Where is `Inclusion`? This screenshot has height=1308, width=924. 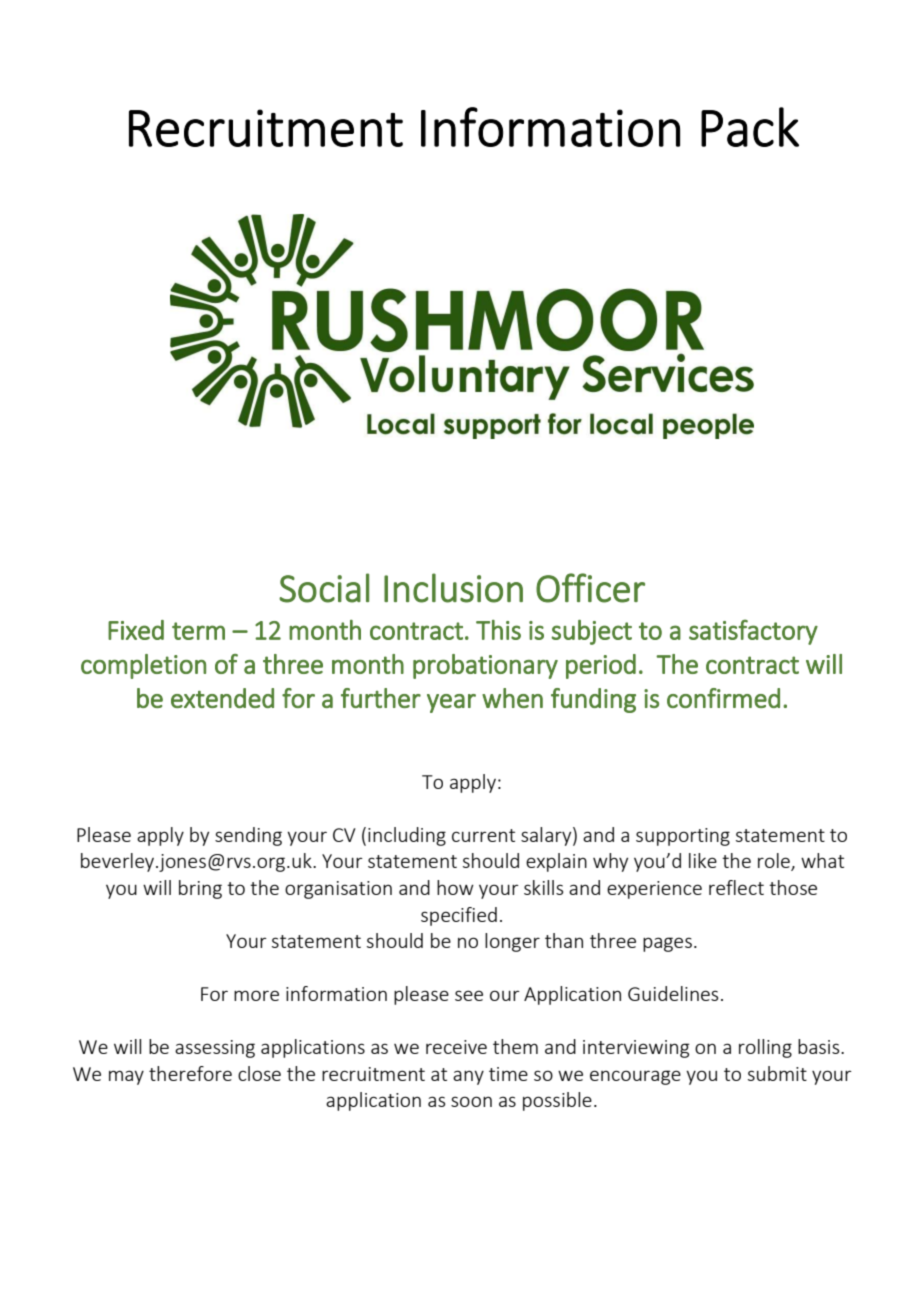
Inclusion is located at coordinates (453, 588).
